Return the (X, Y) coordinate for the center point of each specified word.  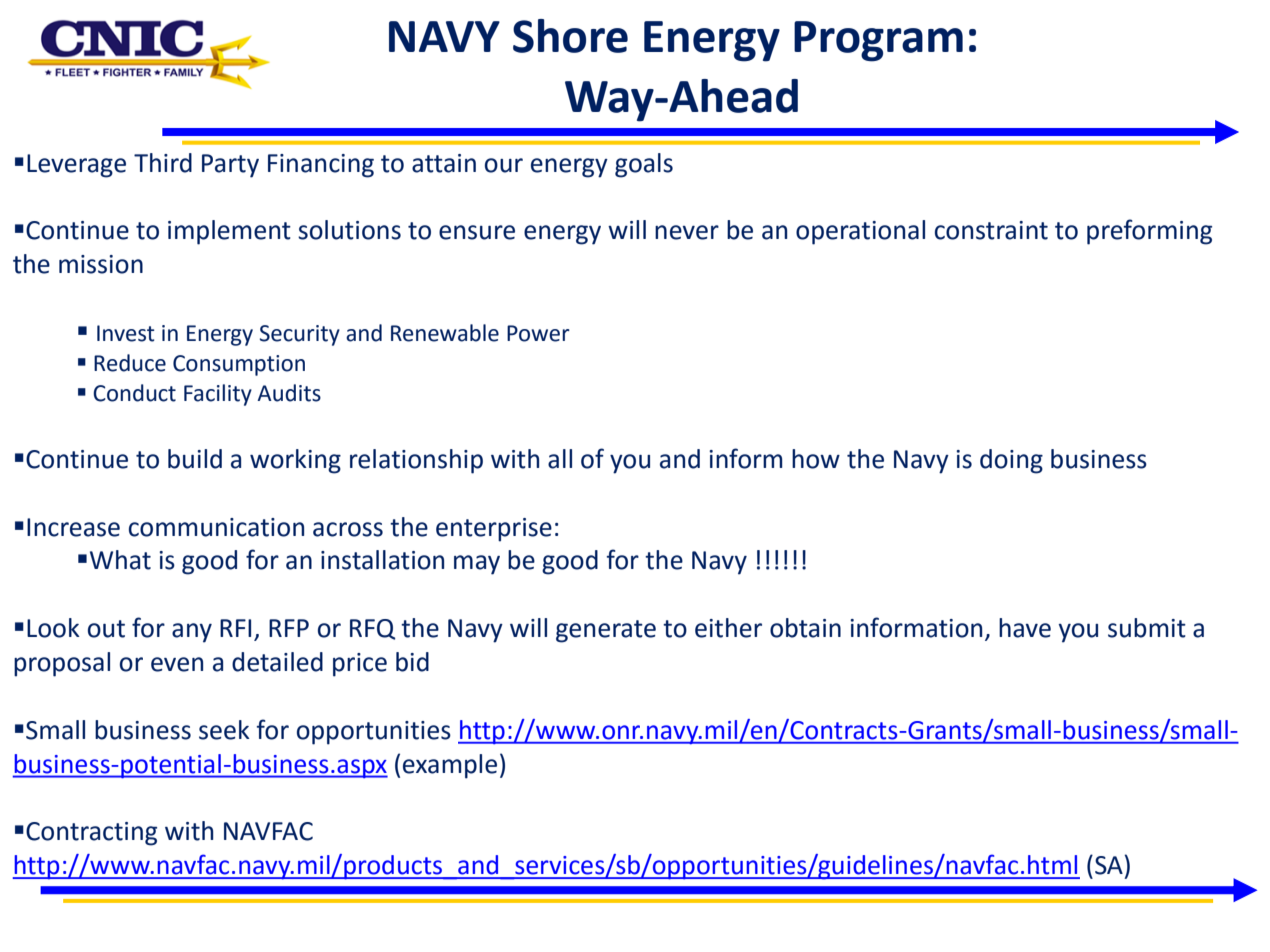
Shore (570, 36)
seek (224, 730)
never (687, 232)
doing (1011, 461)
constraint (991, 230)
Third (163, 163)
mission (101, 264)
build (195, 459)
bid (412, 662)
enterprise (494, 530)
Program (878, 41)
